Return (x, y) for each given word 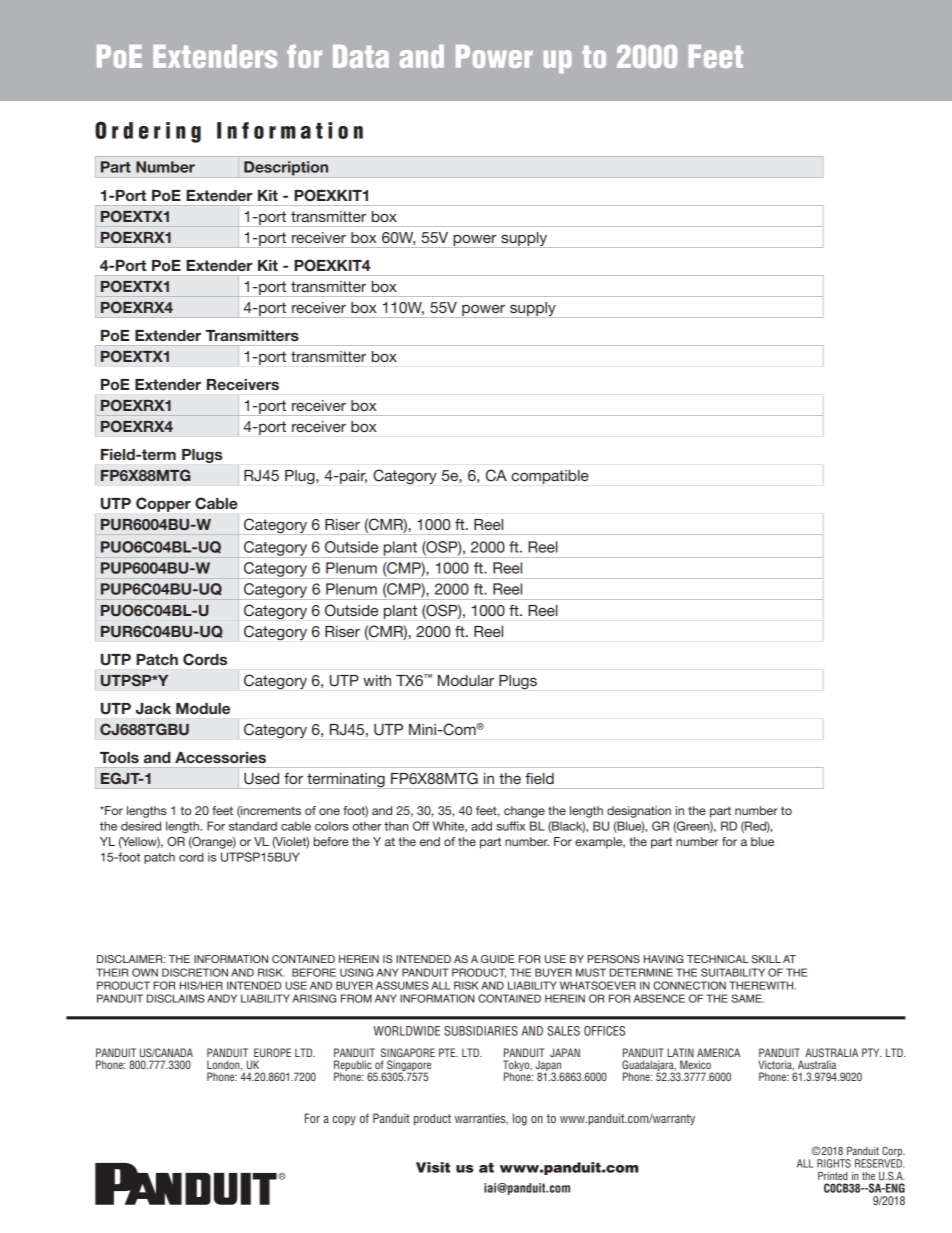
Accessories (220, 758)
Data (361, 56)
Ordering (148, 132)
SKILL (766, 959)
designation (639, 812)
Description (286, 168)
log (520, 1119)
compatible (550, 477)
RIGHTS (834, 1163)
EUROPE (272, 1052)
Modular (466, 680)
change (524, 812)
